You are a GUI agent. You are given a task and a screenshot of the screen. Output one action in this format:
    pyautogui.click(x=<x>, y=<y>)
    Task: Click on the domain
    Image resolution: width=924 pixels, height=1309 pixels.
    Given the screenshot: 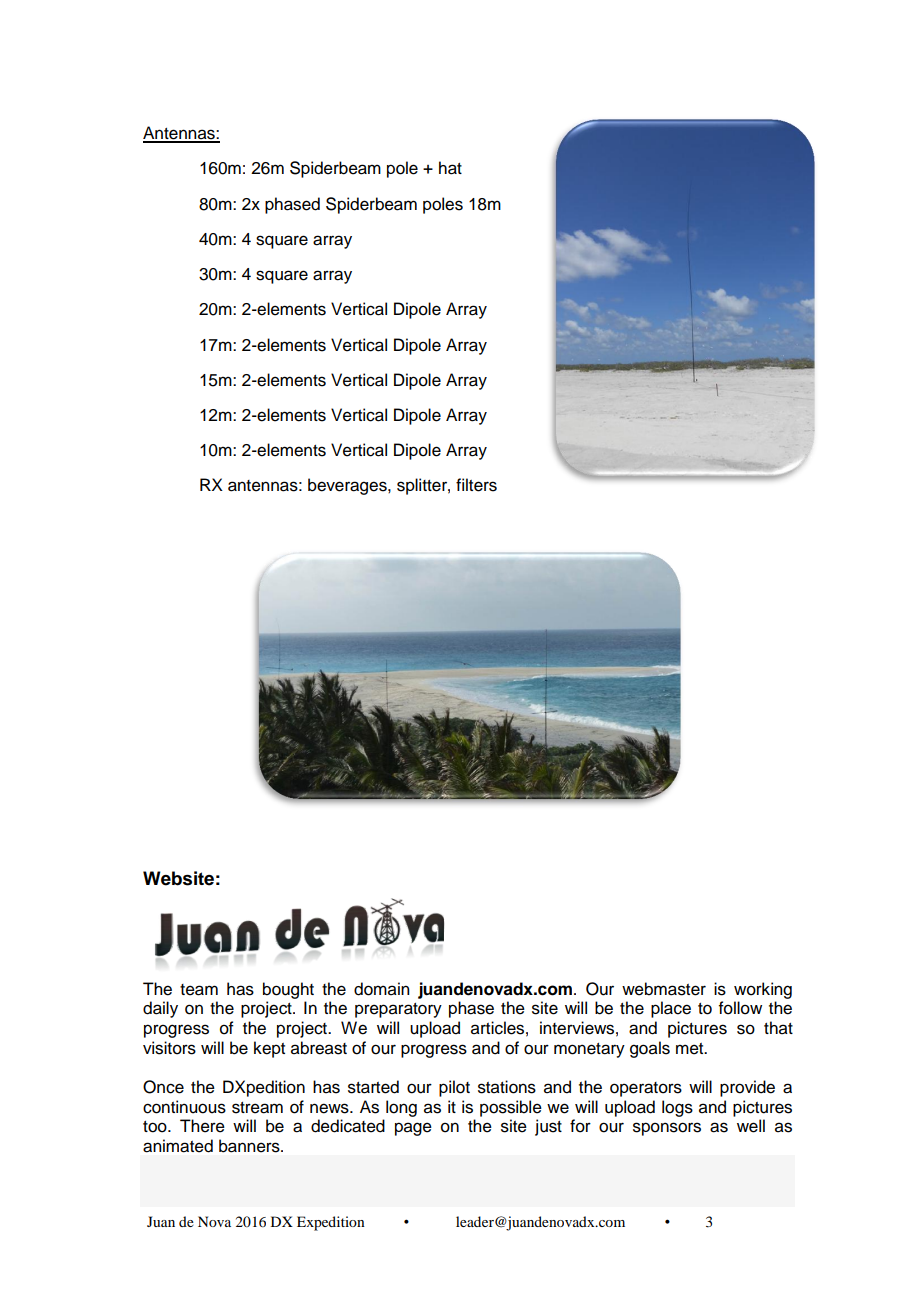 What is the action you would take?
    pyautogui.click(x=382, y=989)
